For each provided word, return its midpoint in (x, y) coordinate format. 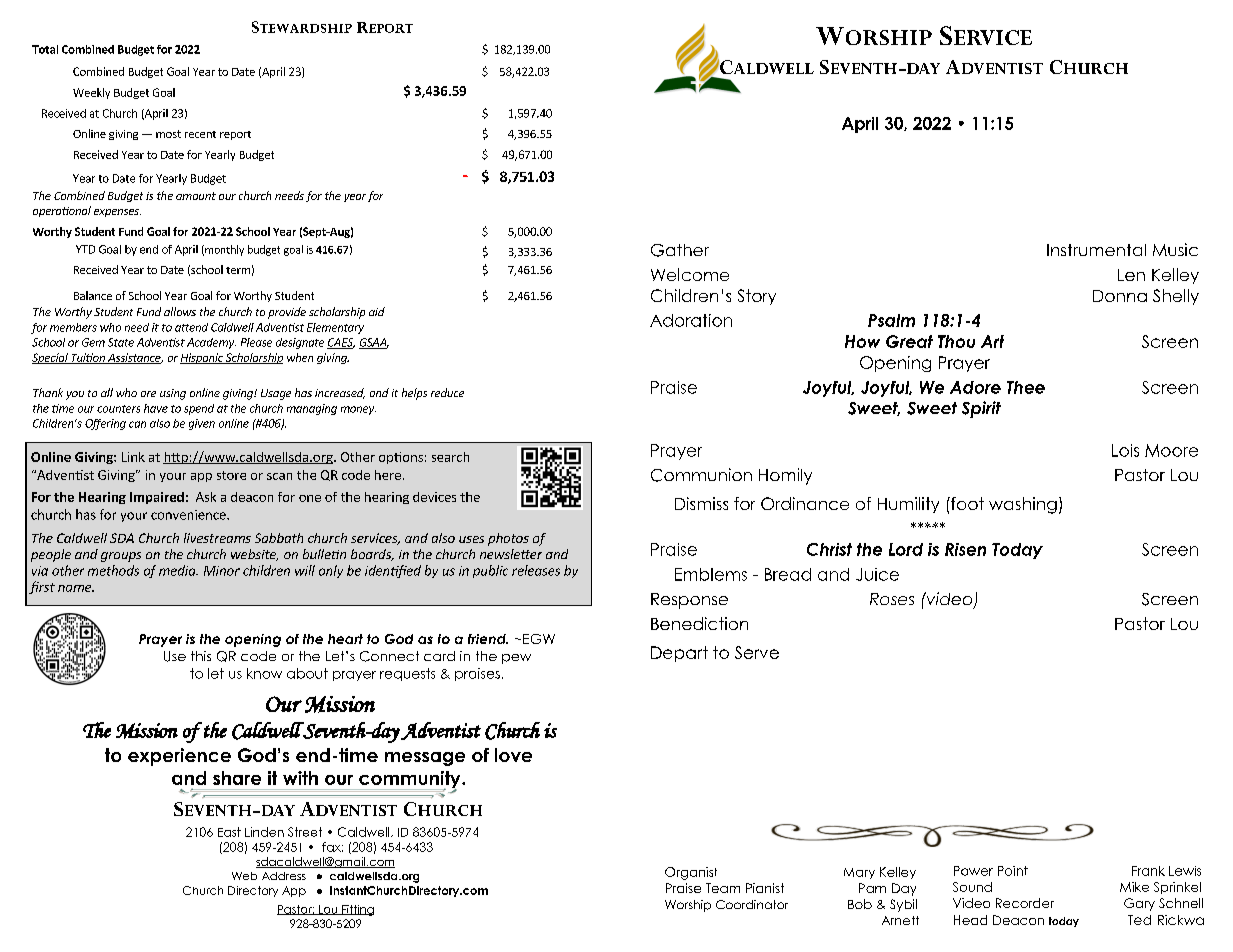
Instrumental (1096, 250)
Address (284, 876)
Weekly (91, 93)
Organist (691, 873)
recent (200, 134)
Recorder (1025, 903)
